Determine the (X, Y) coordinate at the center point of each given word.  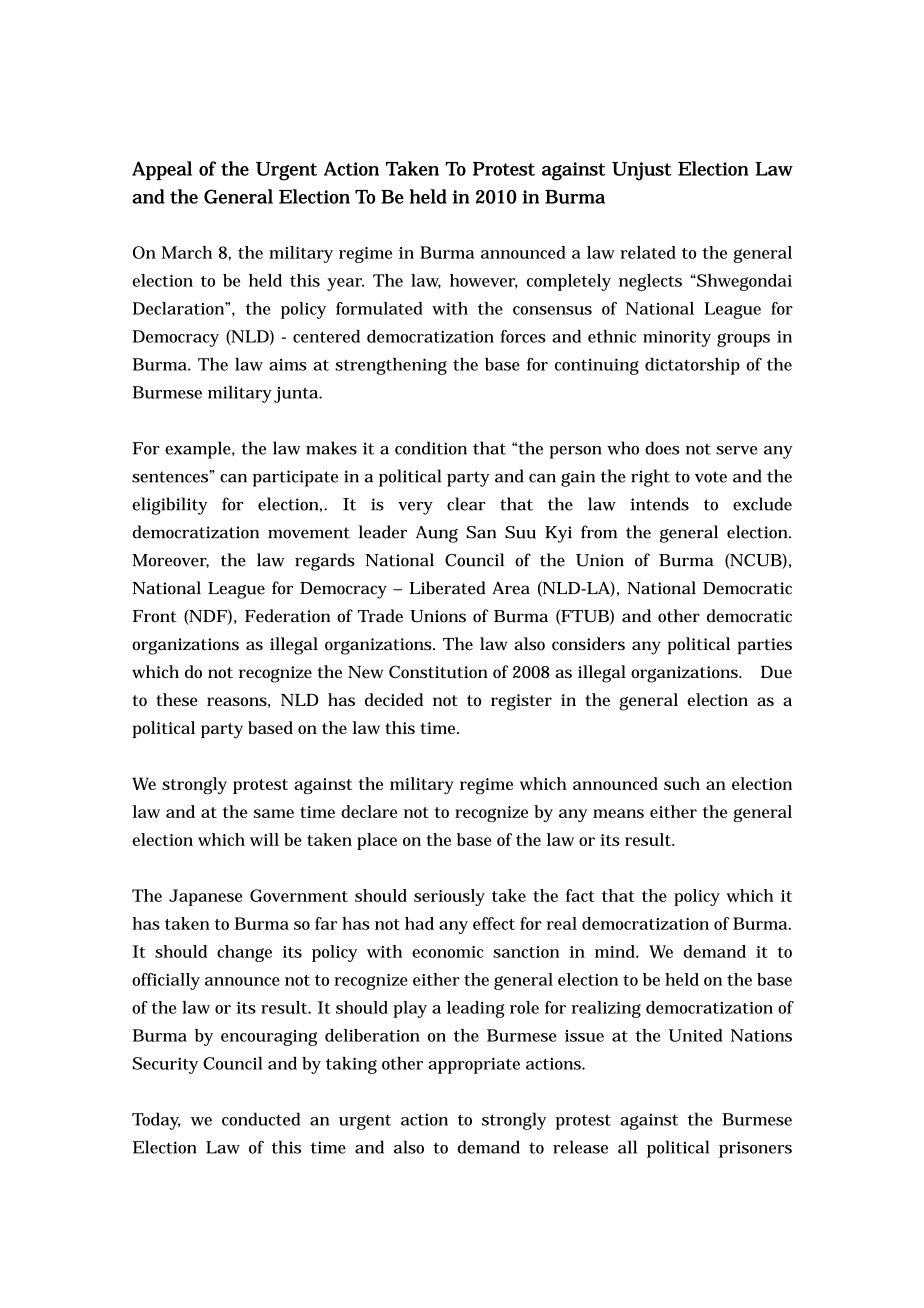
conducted (261, 1119)
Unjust (641, 171)
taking (351, 1065)
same (274, 813)
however (483, 281)
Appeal (162, 170)
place (377, 841)
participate (295, 478)
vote (711, 477)
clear (466, 504)
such (682, 783)
